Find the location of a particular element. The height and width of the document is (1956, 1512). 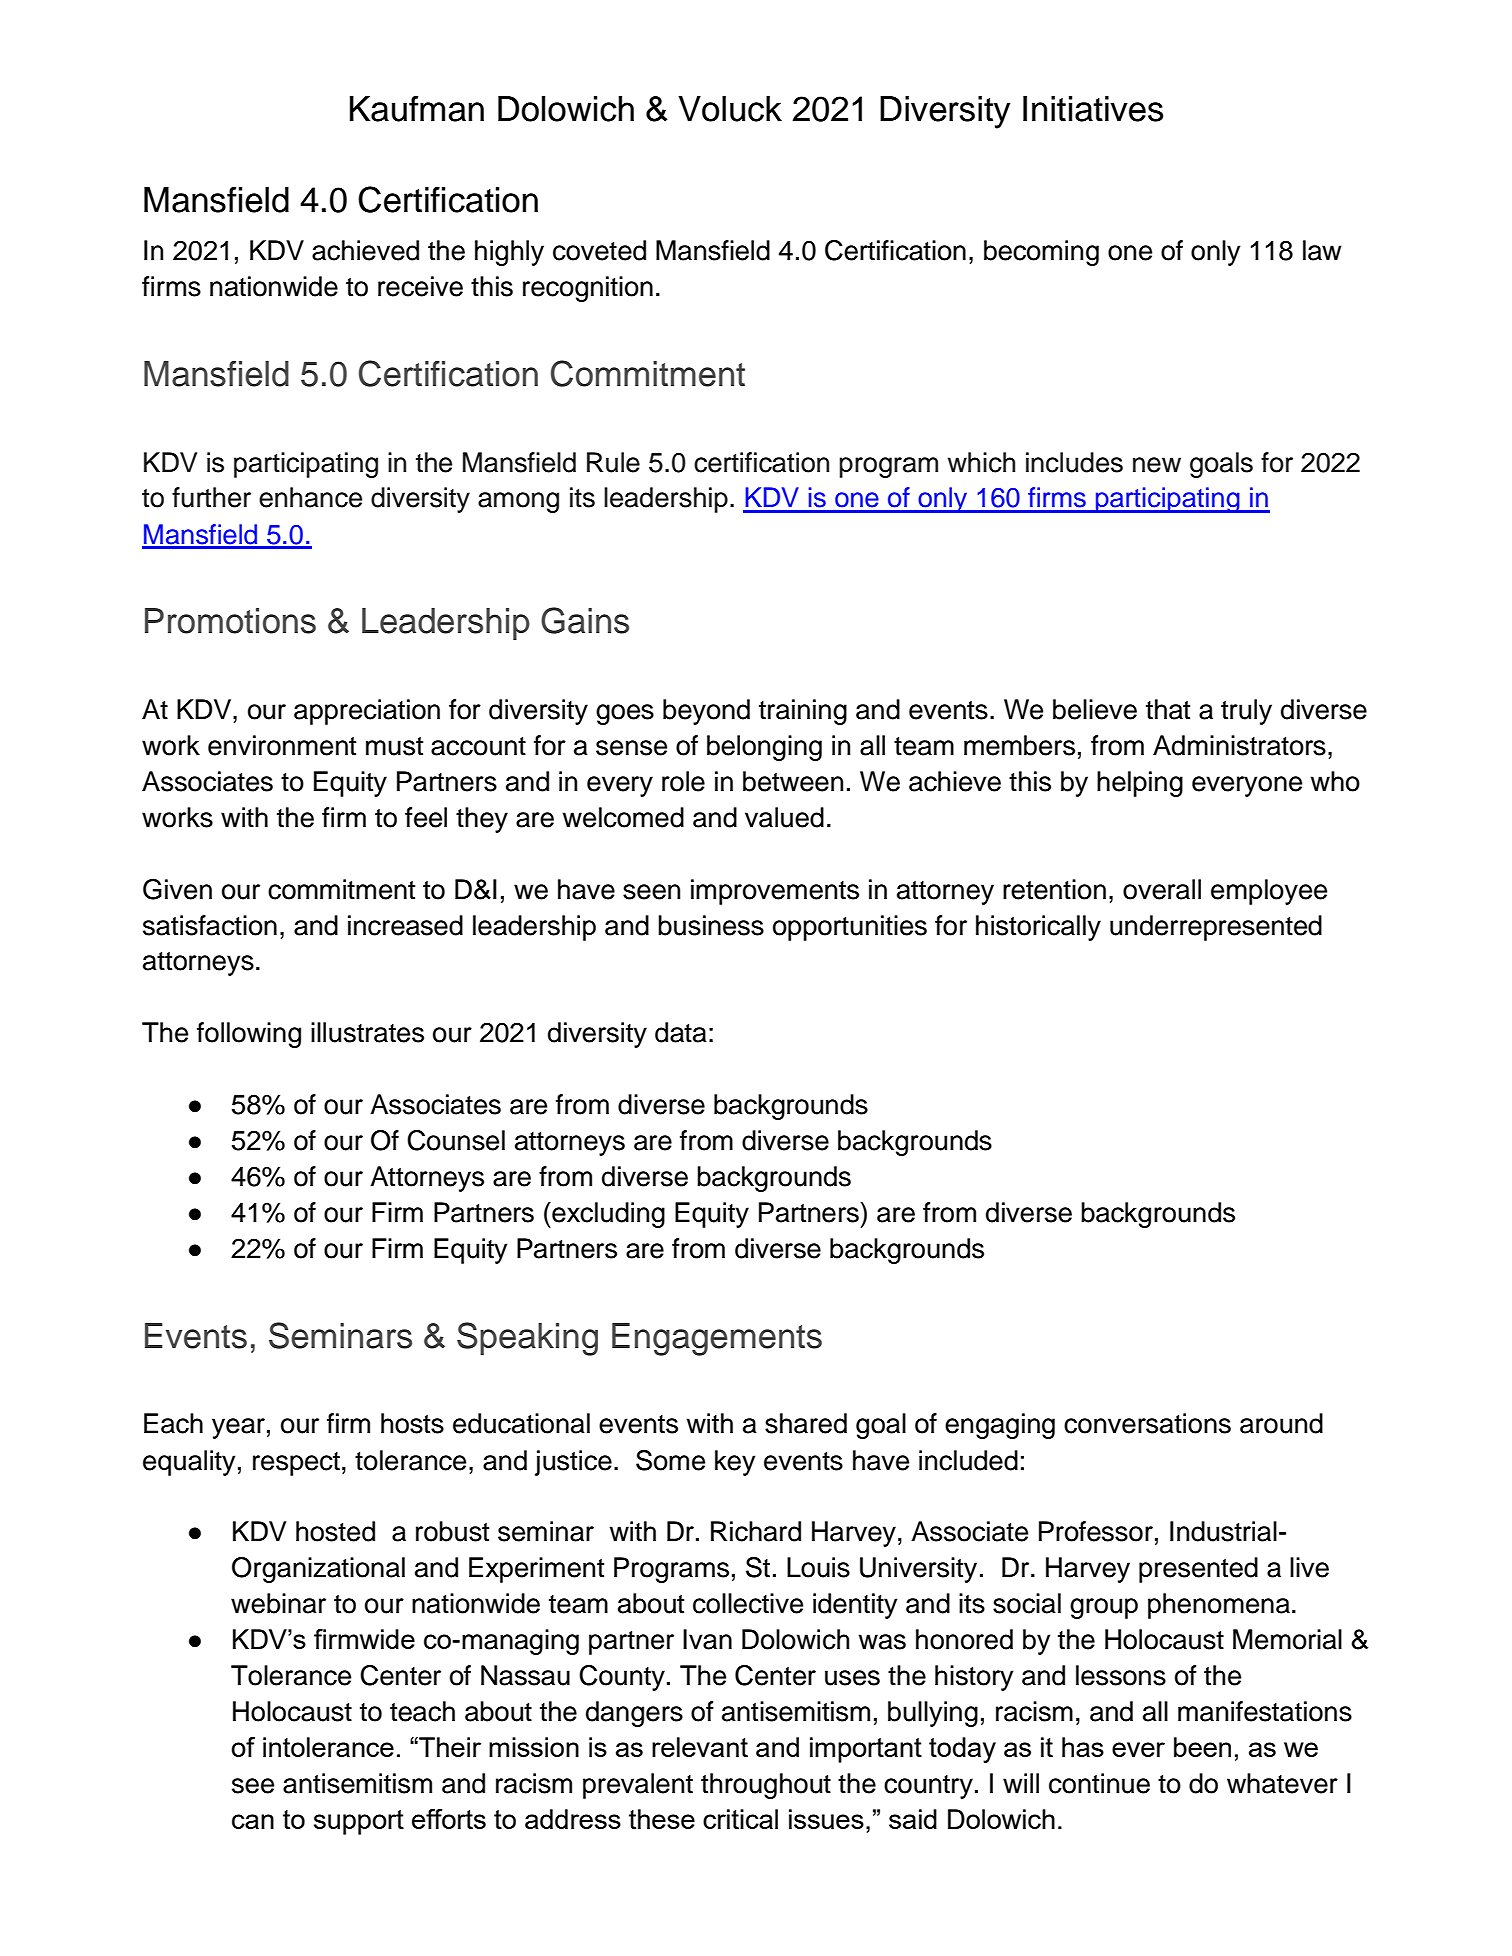

Engagements is located at coordinates (717, 1339).
